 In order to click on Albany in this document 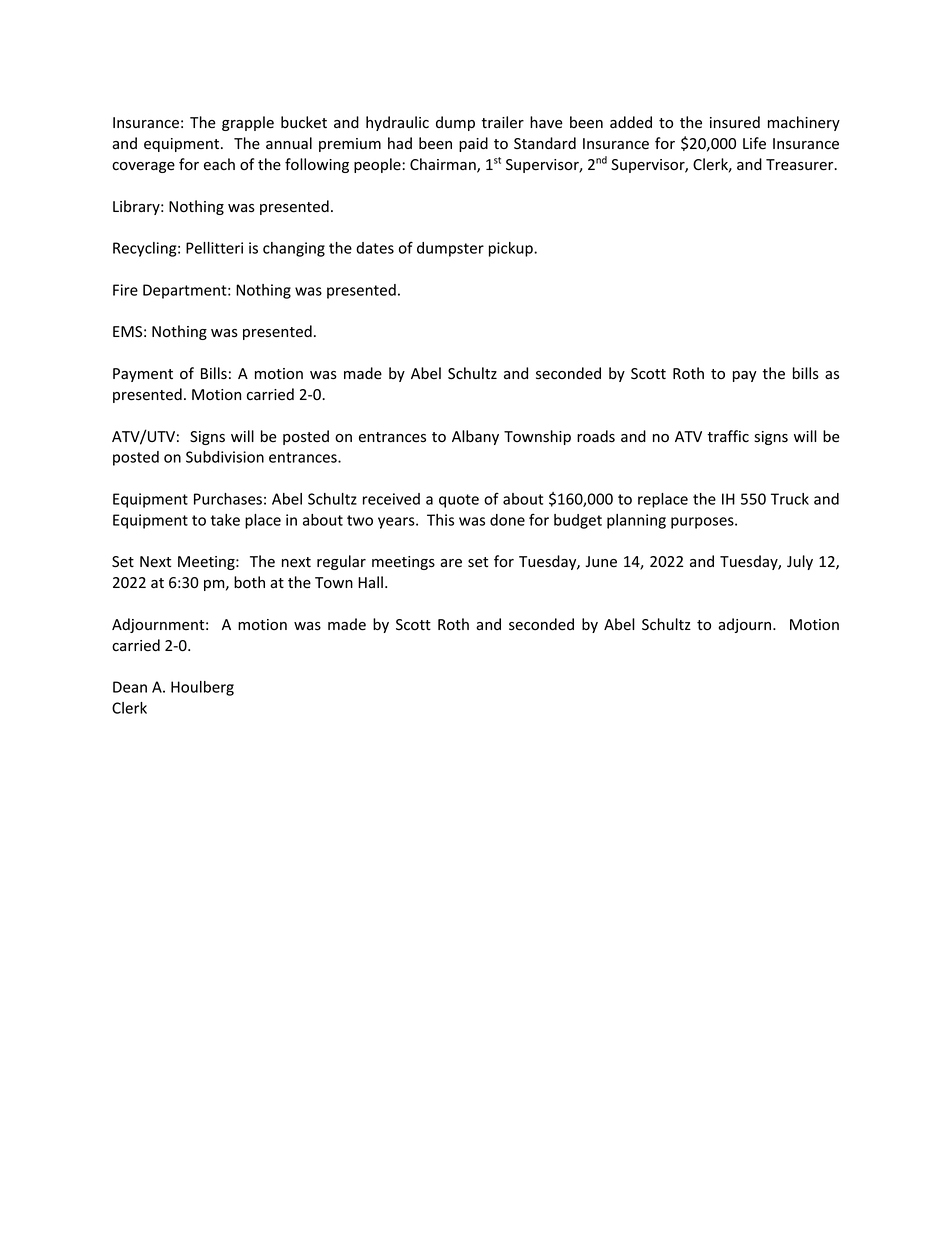, I will do `click(475, 437)`.
